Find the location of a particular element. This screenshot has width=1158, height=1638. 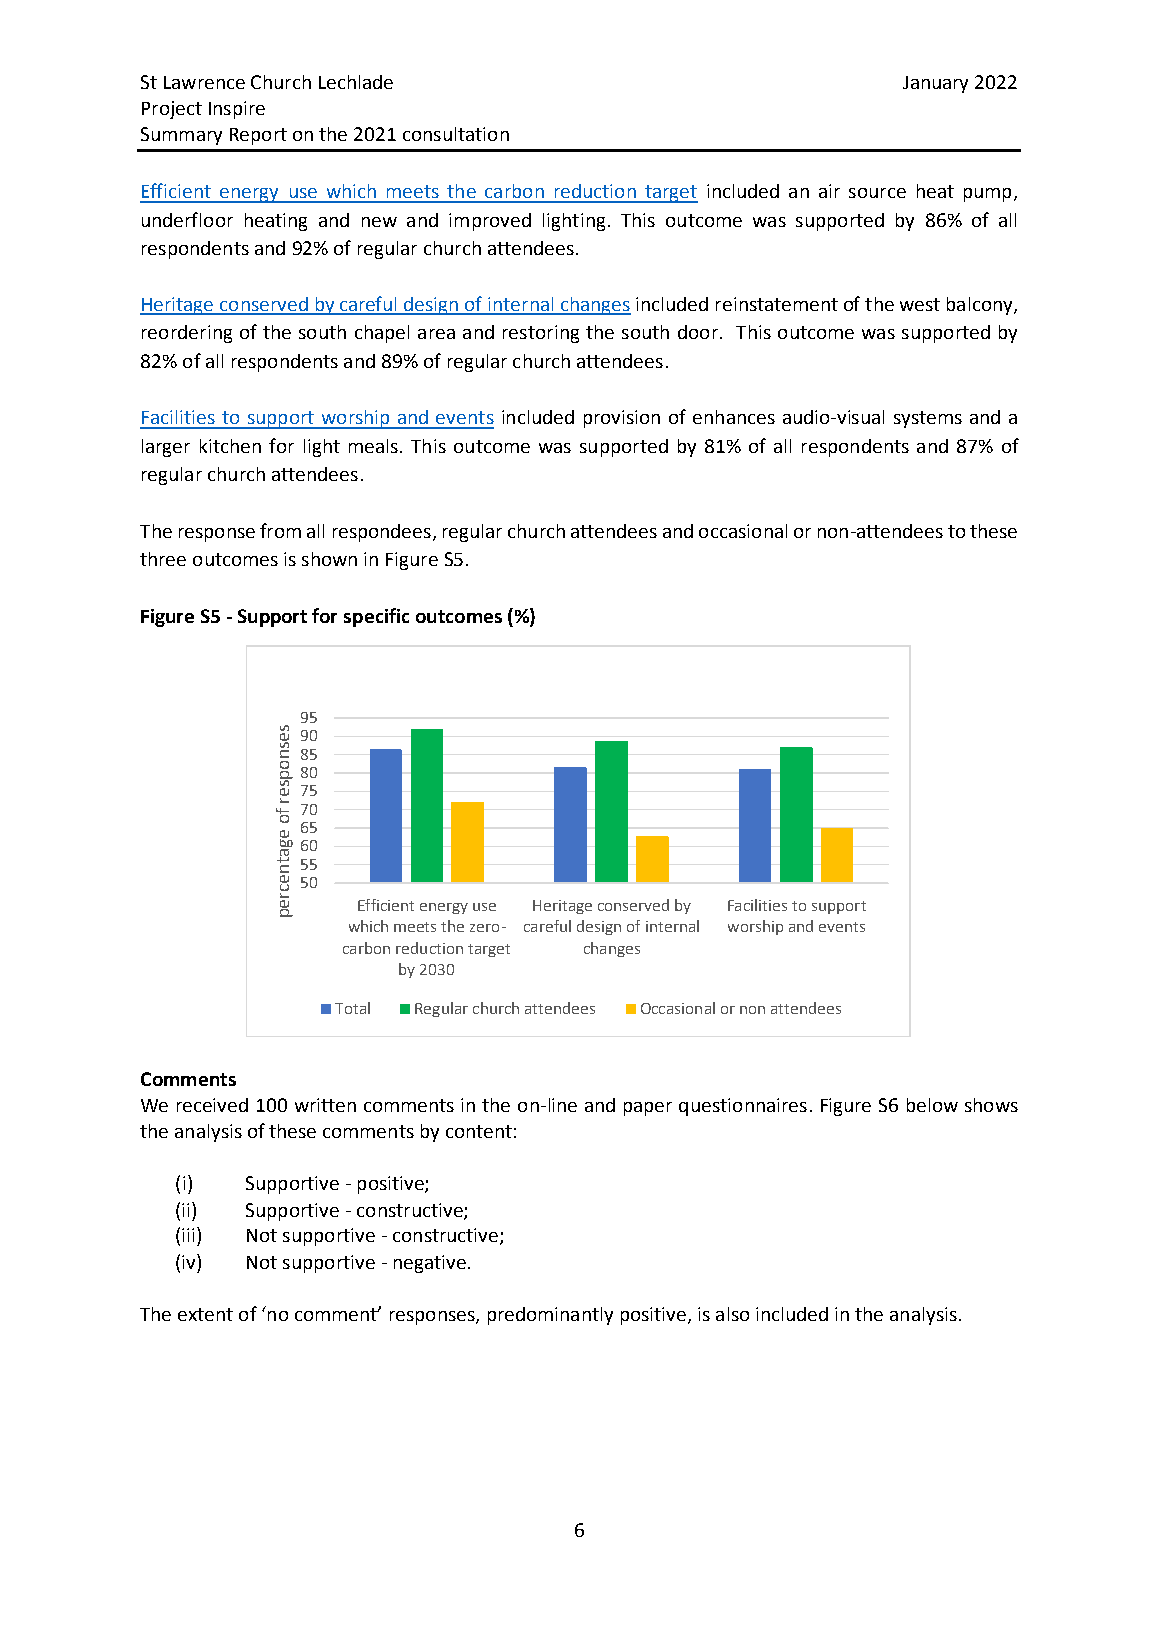

consultation is located at coordinates (456, 134).
